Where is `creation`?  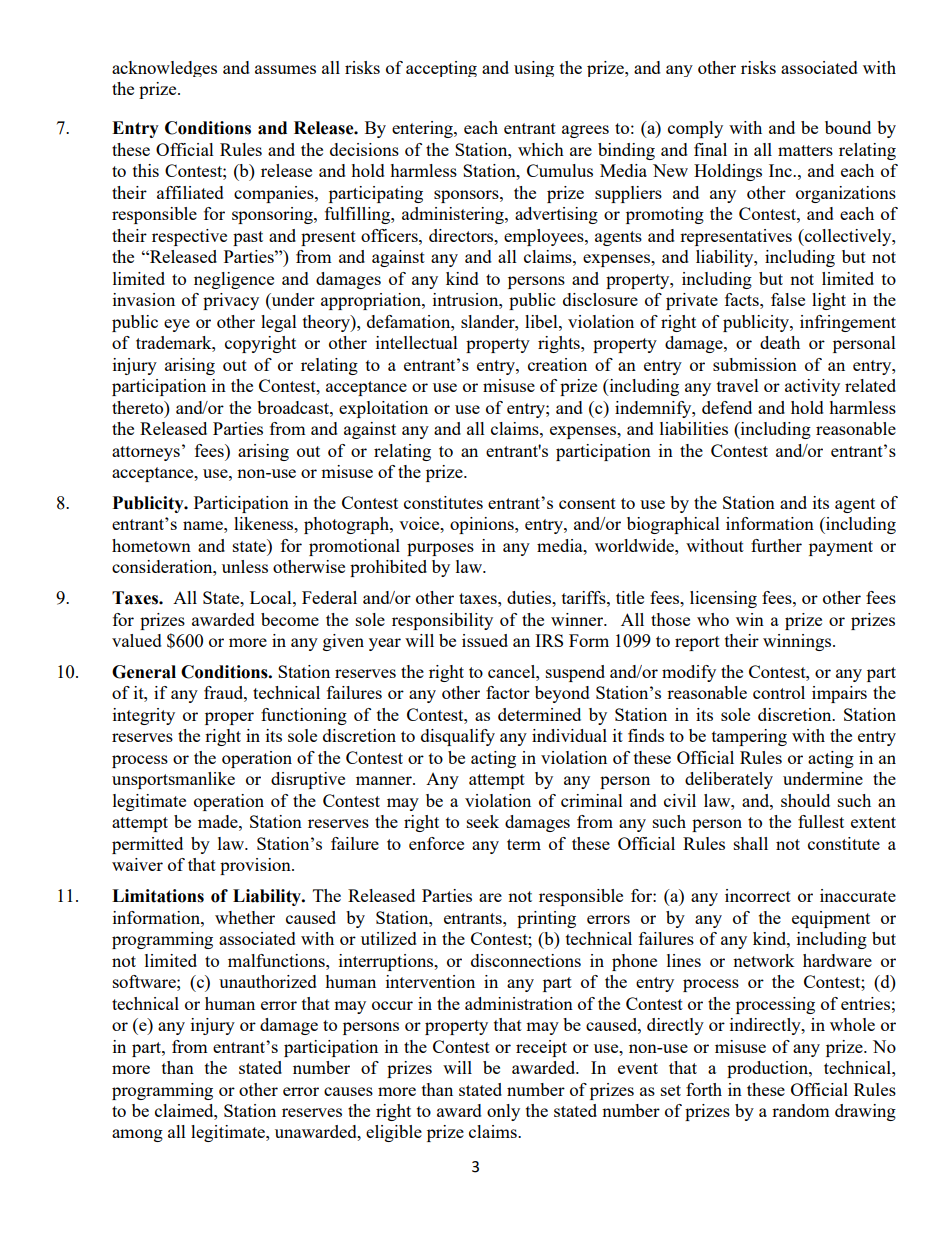 creation is located at coordinates (557, 364).
